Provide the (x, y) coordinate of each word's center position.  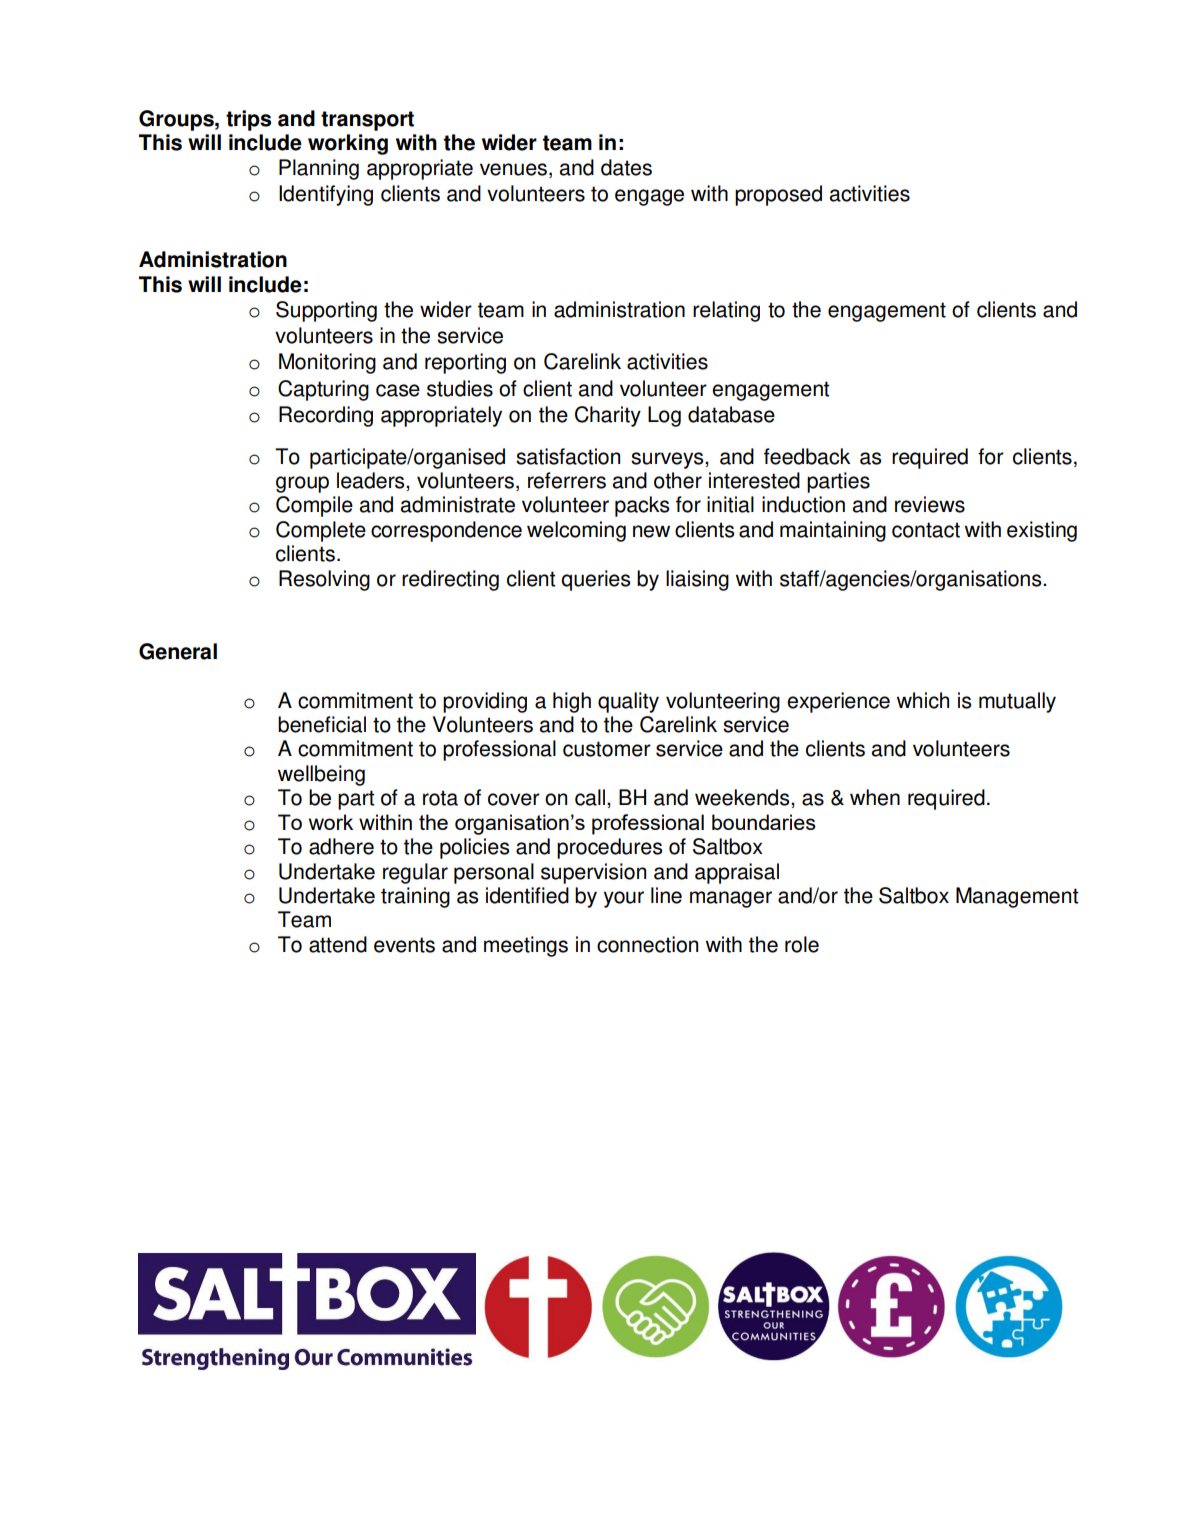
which (923, 700)
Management (1017, 897)
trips (248, 120)
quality (628, 702)
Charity (608, 416)
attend (338, 944)
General (178, 651)
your (624, 899)
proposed (778, 195)
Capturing (323, 390)
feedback (807, 456)
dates (626, 167)
